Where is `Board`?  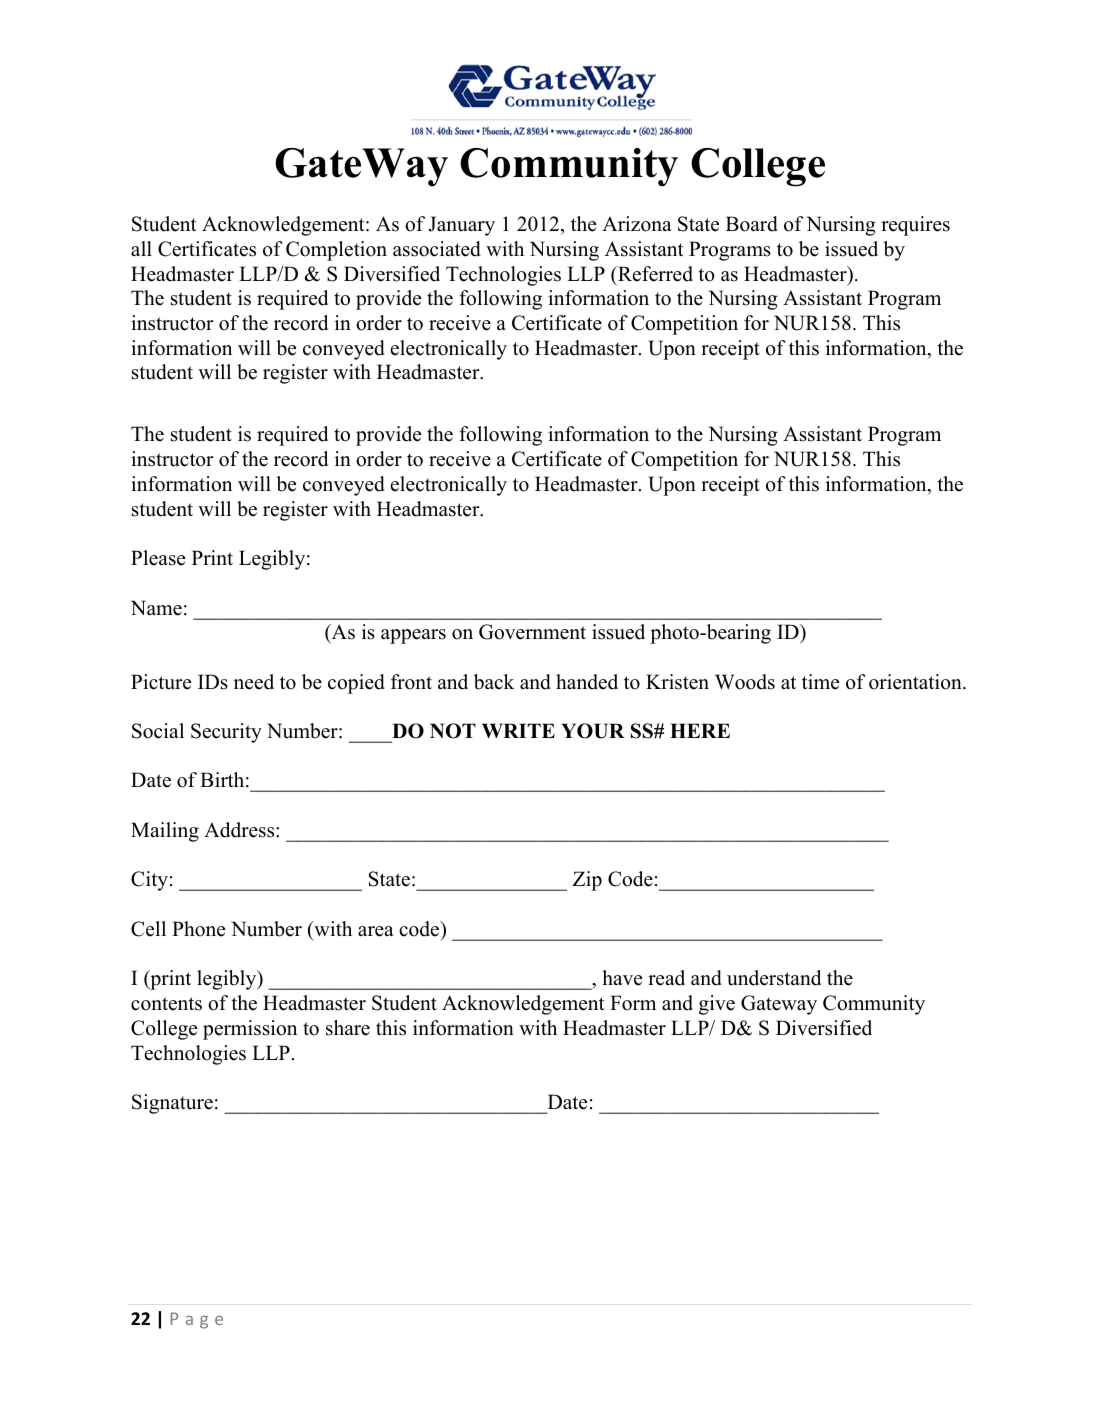 Board is located at coordinates (752, 224).
